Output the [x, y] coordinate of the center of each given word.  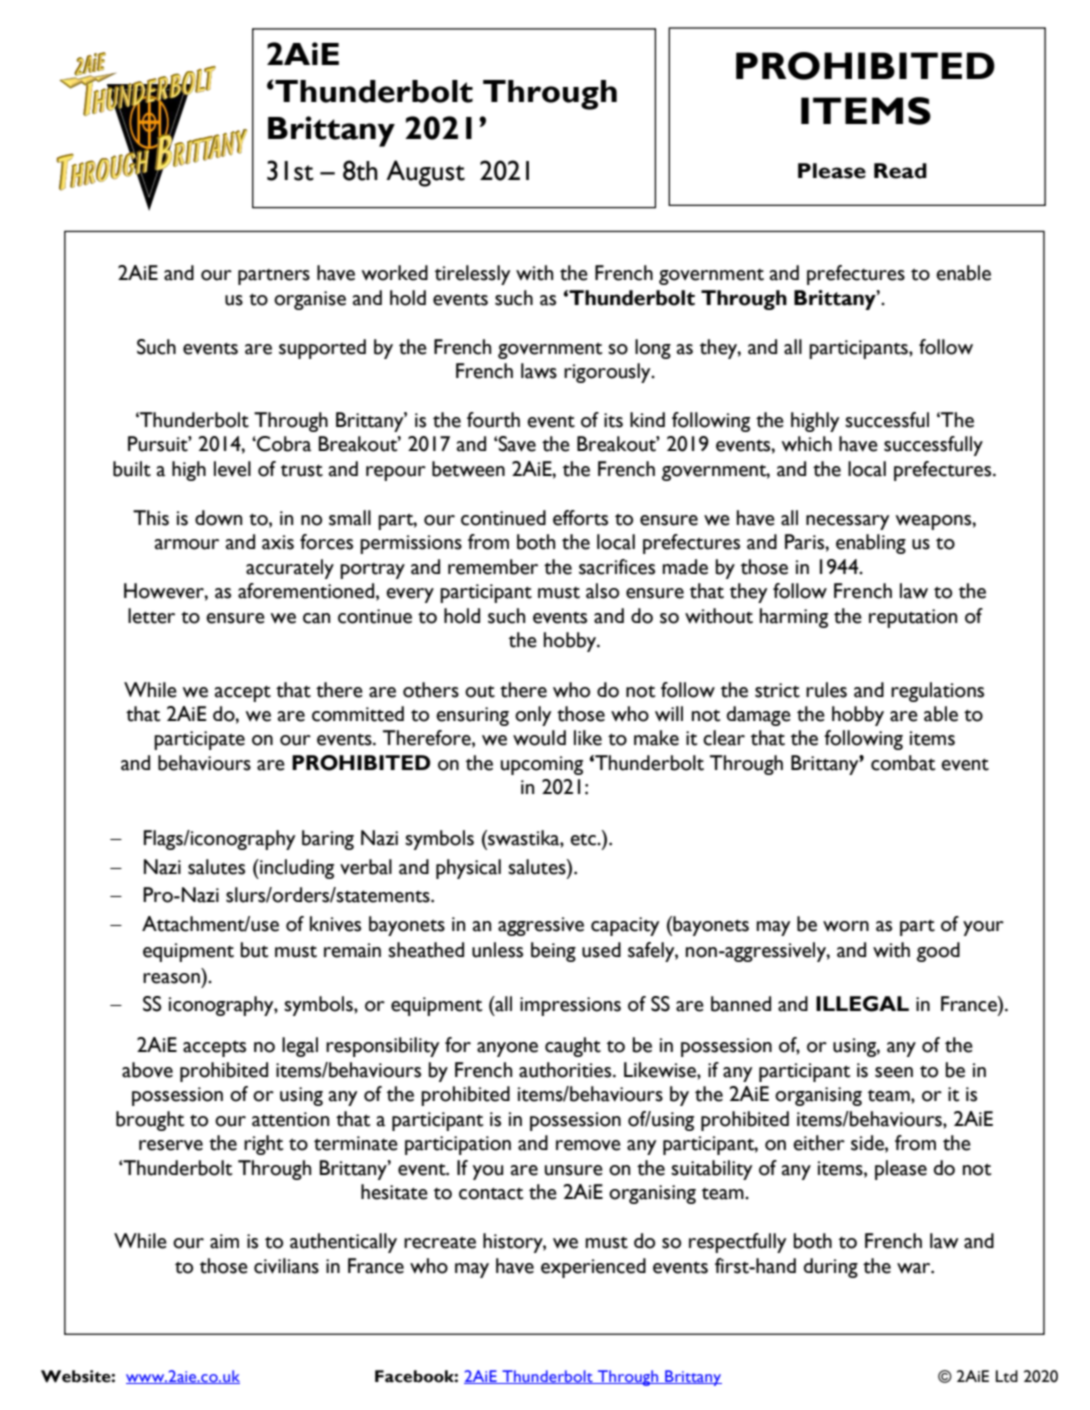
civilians [286, 1266]
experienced [593, 1268]
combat [903, 763]
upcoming [542, 765]
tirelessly [473, 275]
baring [328, 840]
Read [900, 171]
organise [310, 300]
